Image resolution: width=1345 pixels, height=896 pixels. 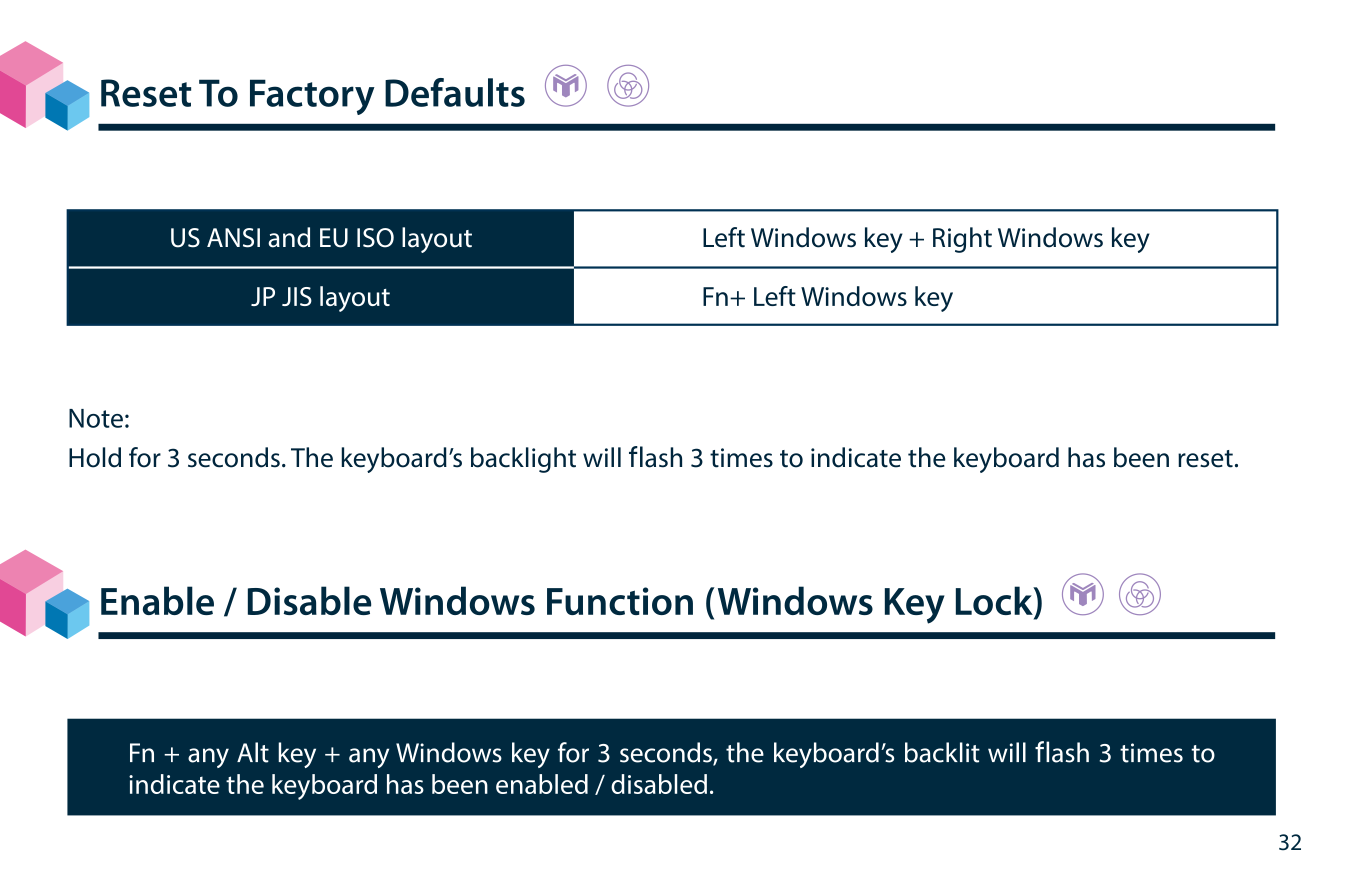 What do you see at coordinates (995, 602) in the screenshot?
I see `Lock` at bounding box center [995, 602].
